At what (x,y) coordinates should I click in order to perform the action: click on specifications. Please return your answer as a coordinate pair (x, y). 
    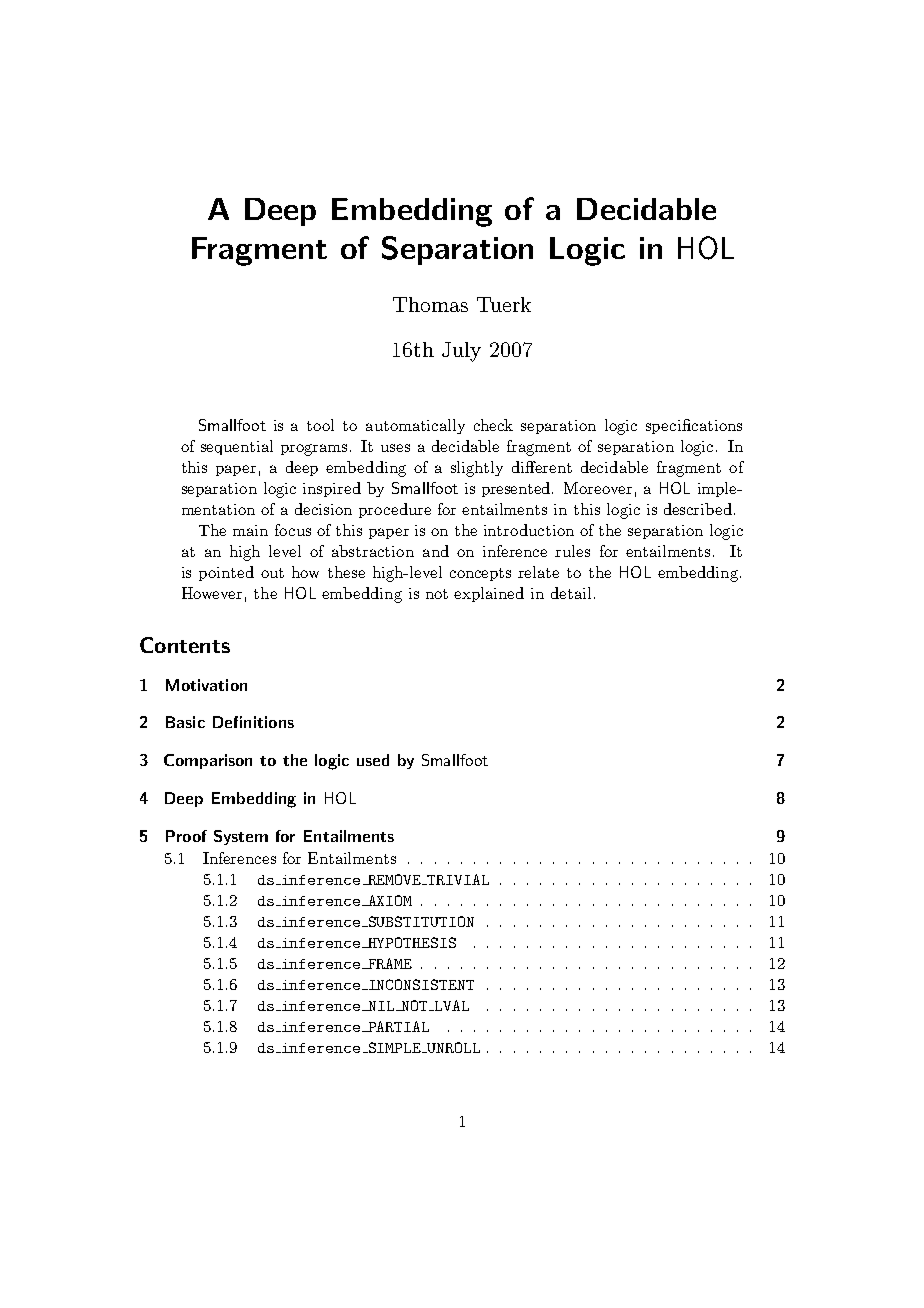
    Looking at the image, I should click on (694, 426).
